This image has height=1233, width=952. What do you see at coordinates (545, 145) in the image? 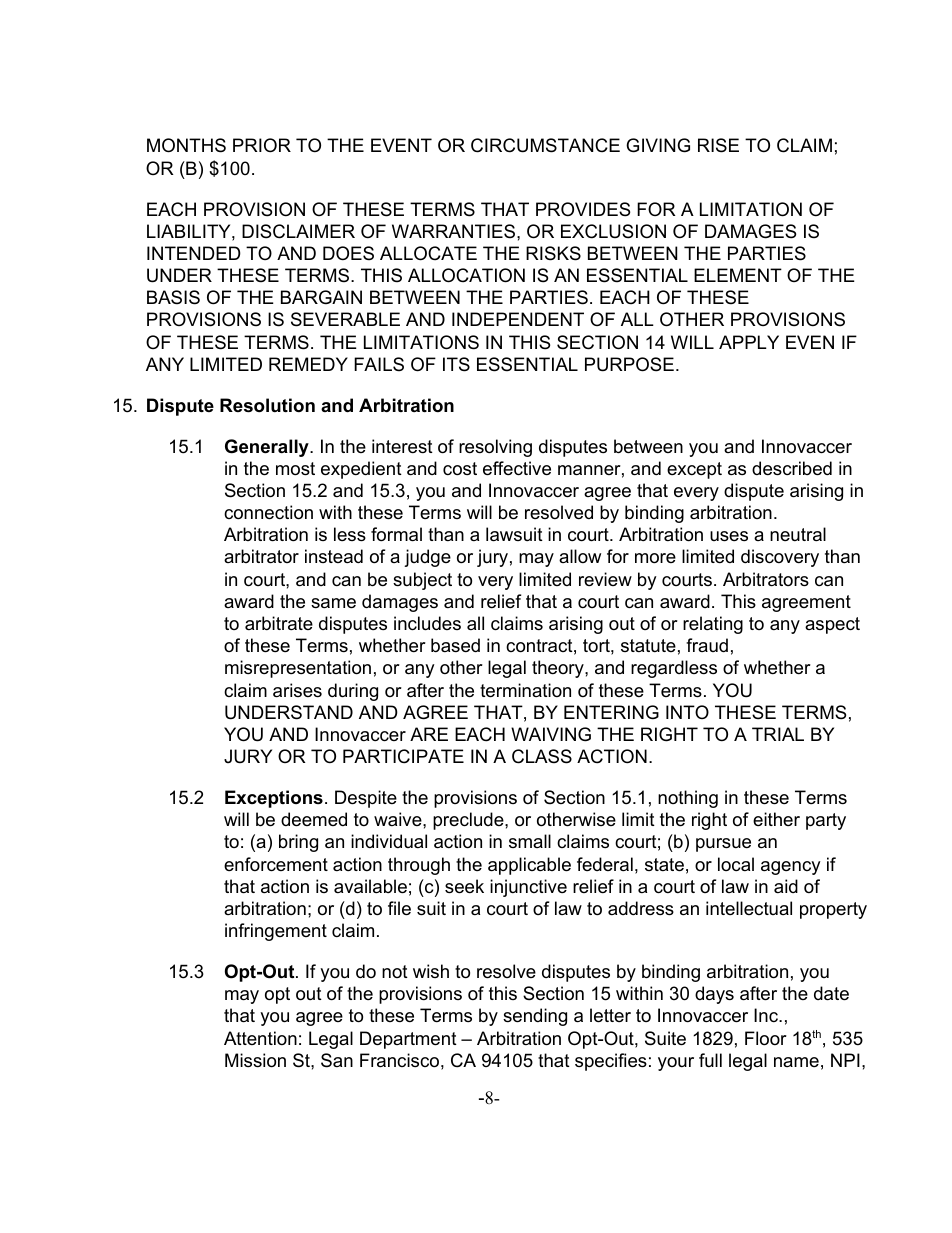
I see `CIRCUMSTANCE` at bounding box center [545, 145].
